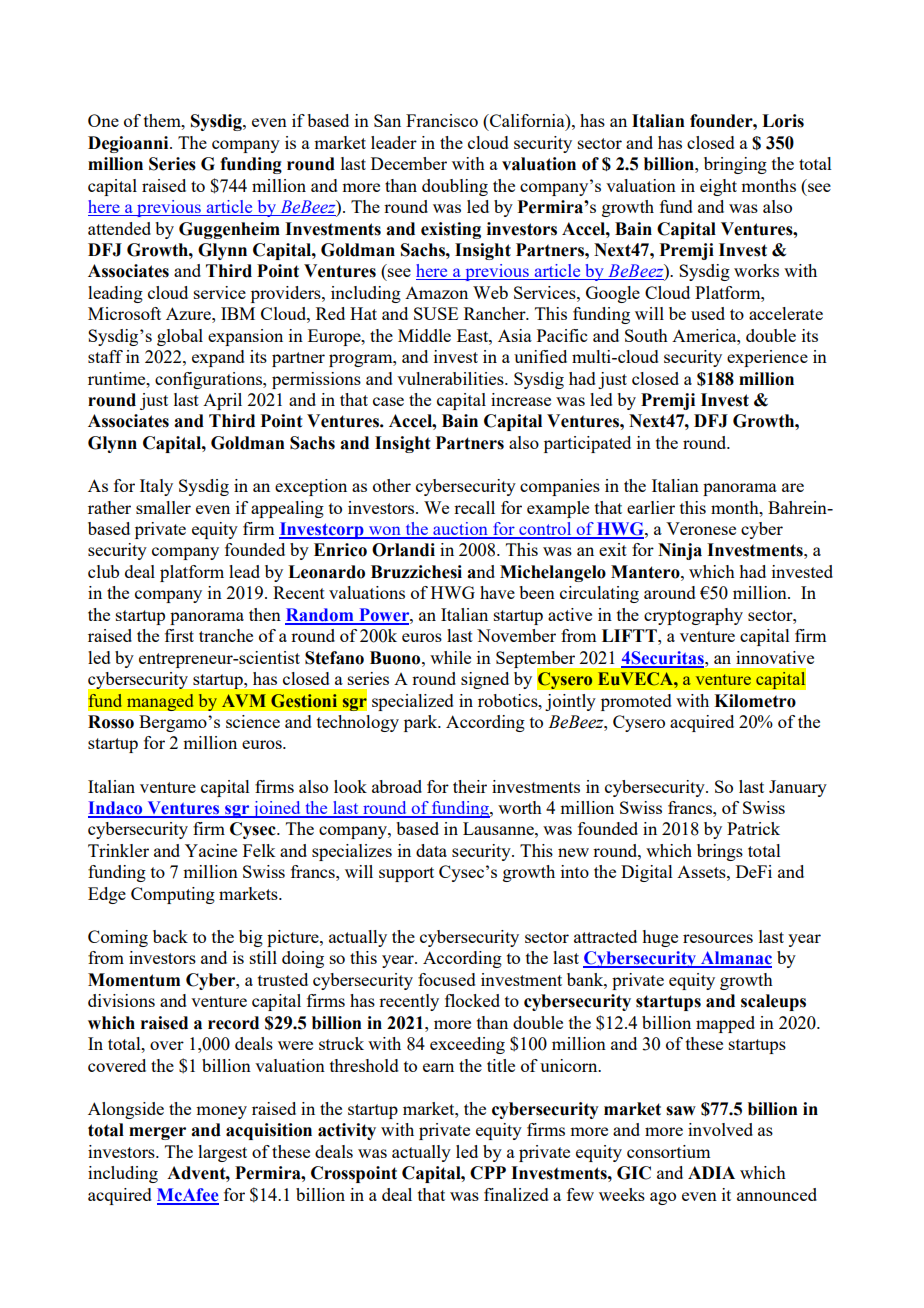 This screenshot has height=1308, width=924. I want to click on Francisco, so click(442, 120).
